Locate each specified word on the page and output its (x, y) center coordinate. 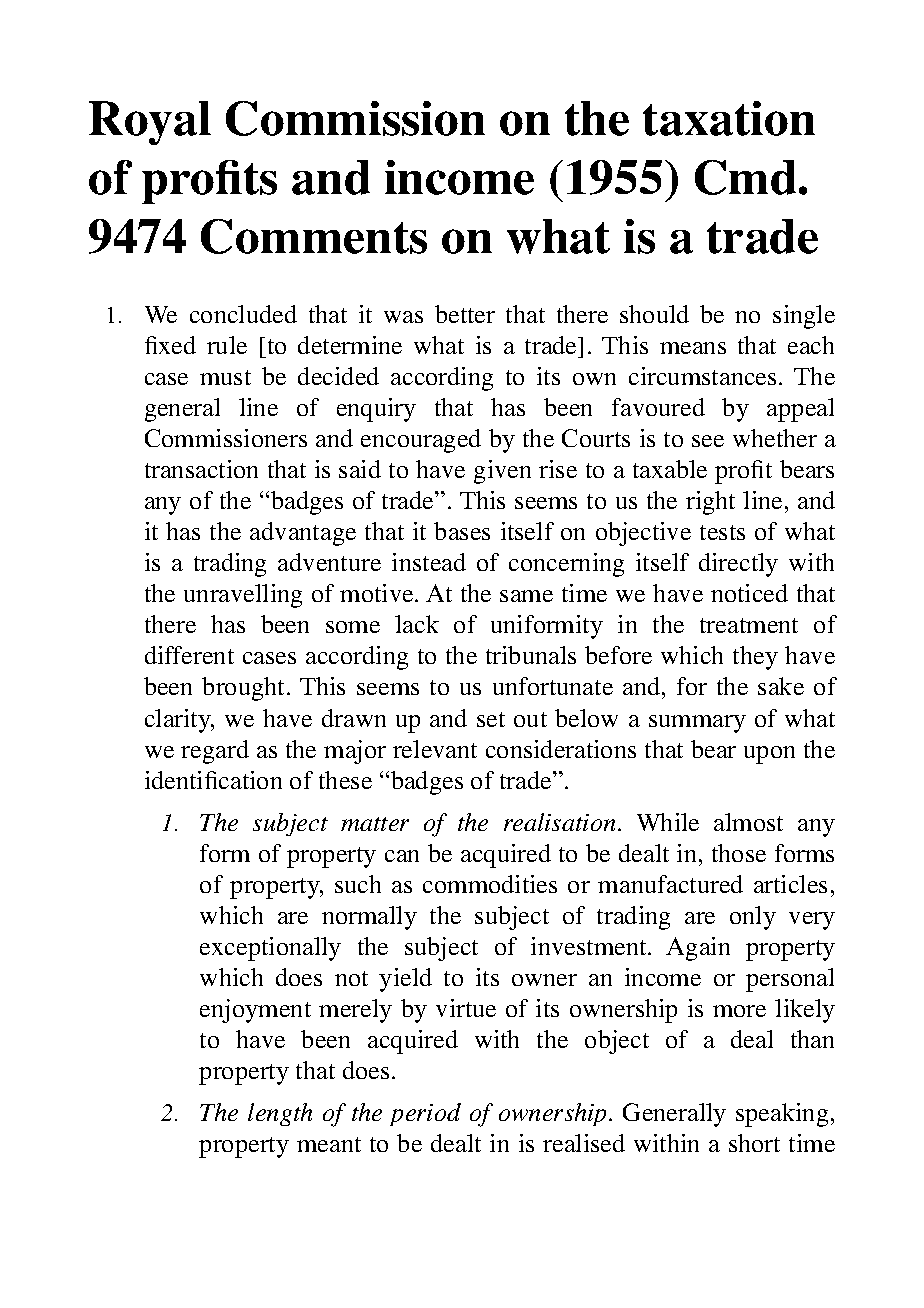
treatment (749, 625)
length (280, 1114)
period (425, 1114)
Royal (150, 123)
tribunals (531, 655)
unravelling (243, 596)
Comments (314, 236)
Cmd (745, 177)
